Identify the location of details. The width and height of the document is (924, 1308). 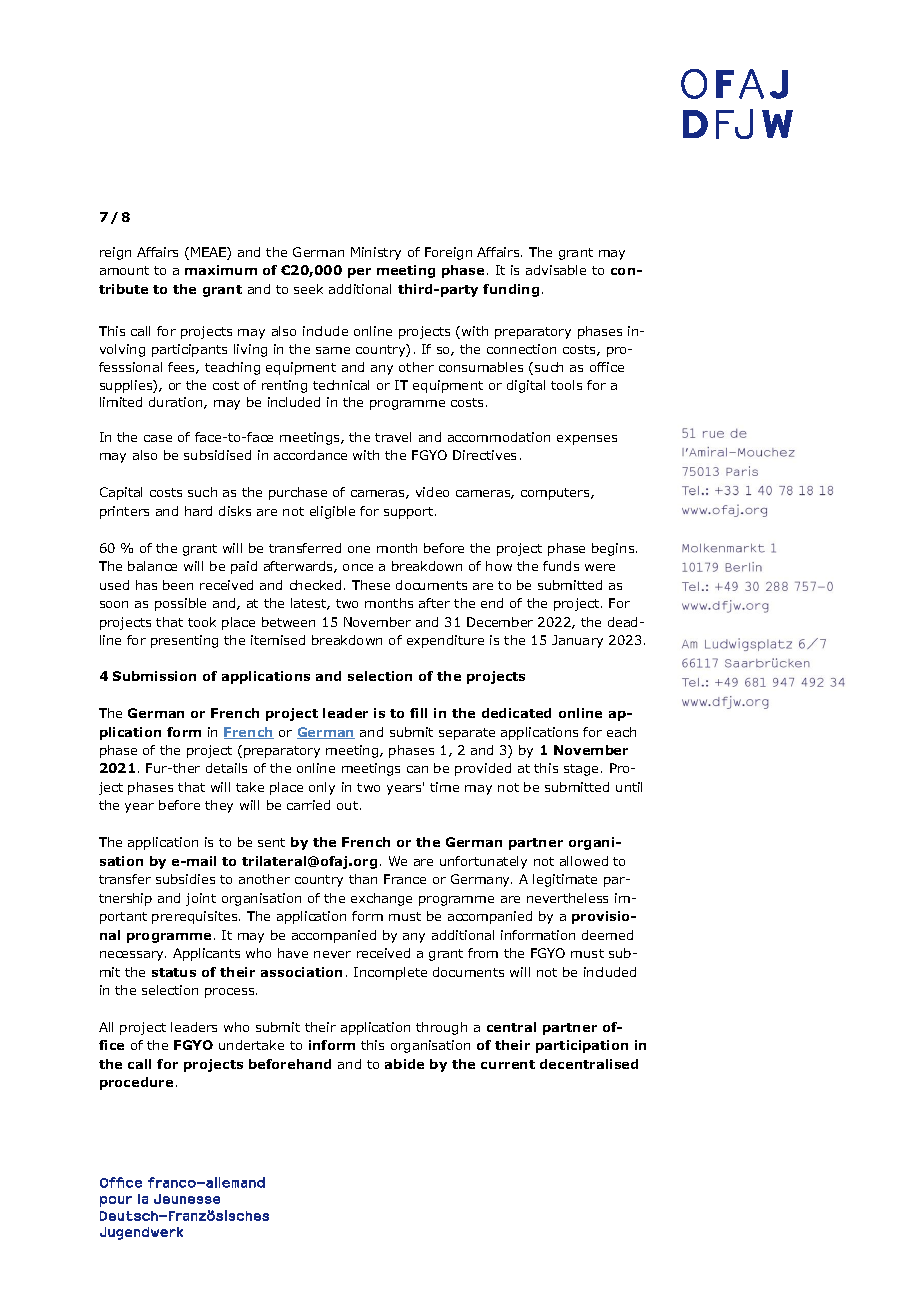
(226, 768).
